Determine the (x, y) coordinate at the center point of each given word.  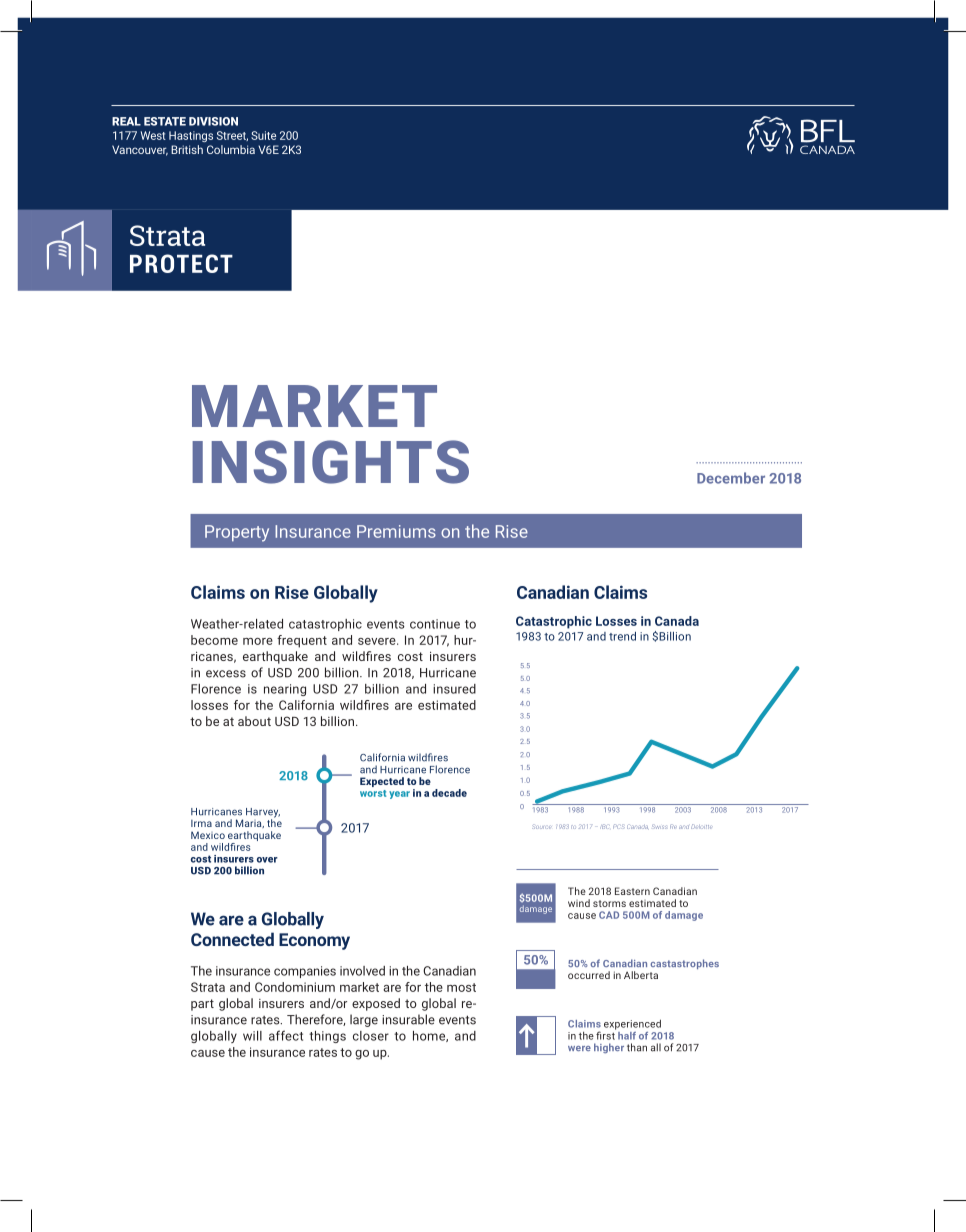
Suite (263, 135)
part (202, 1005)
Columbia (231, 149)
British (187, 149)
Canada (677, 621)
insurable (408, 1019)
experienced (632, 1024)
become (214, 640)
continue (435, 624)
